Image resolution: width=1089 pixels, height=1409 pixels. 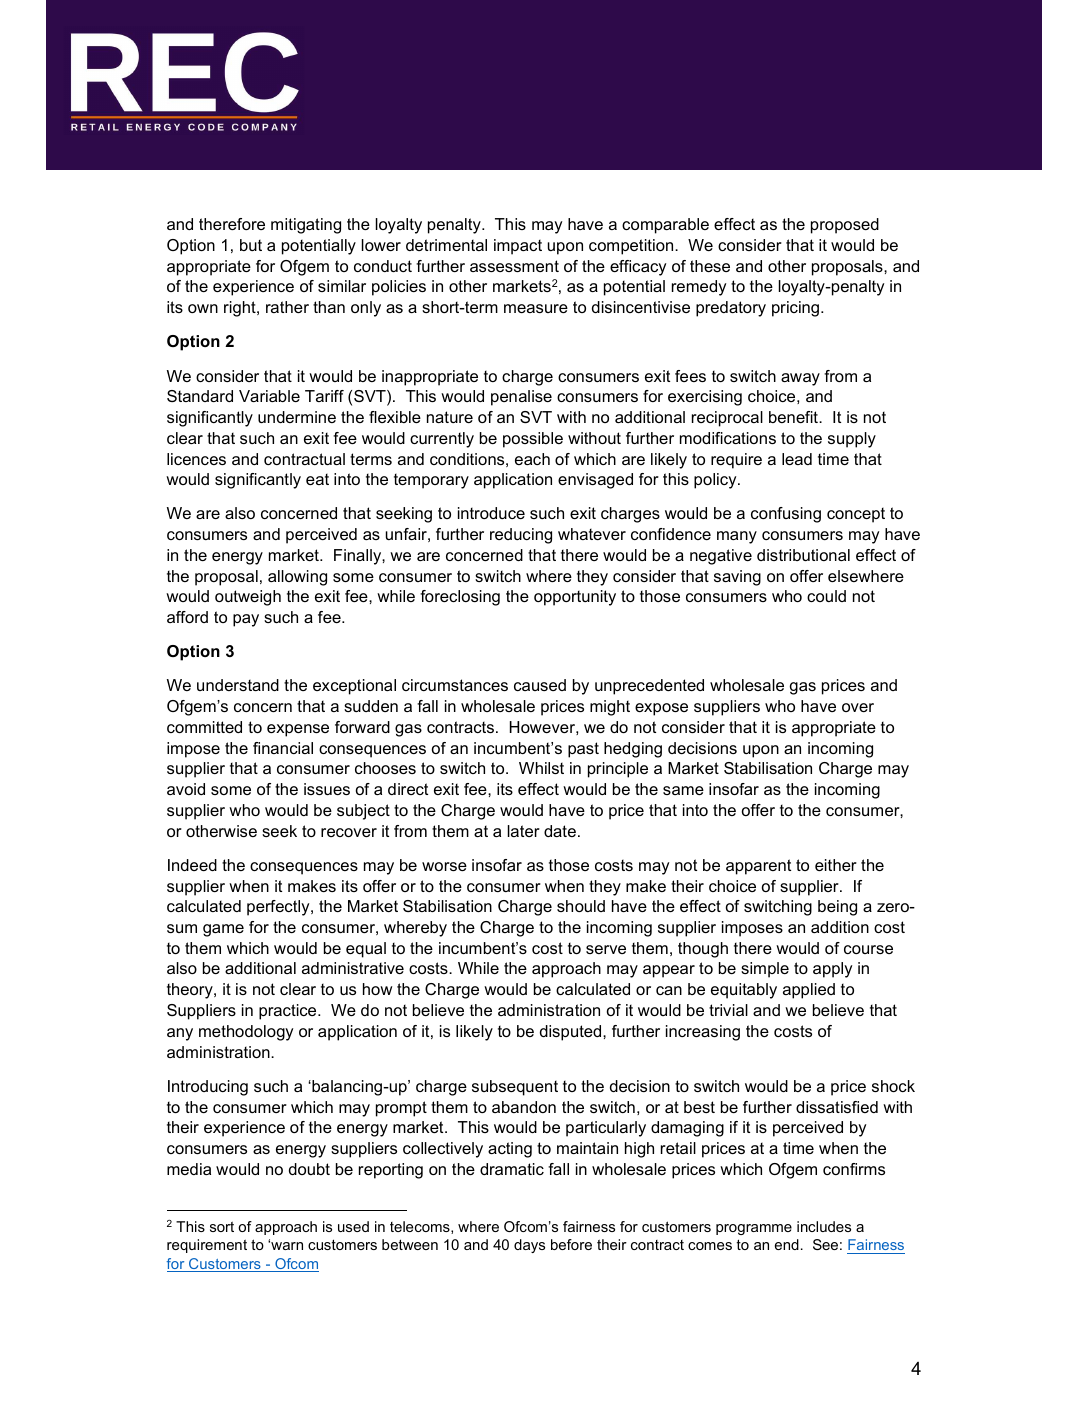 I want to click on sort, so click(x=222, y=1226).
